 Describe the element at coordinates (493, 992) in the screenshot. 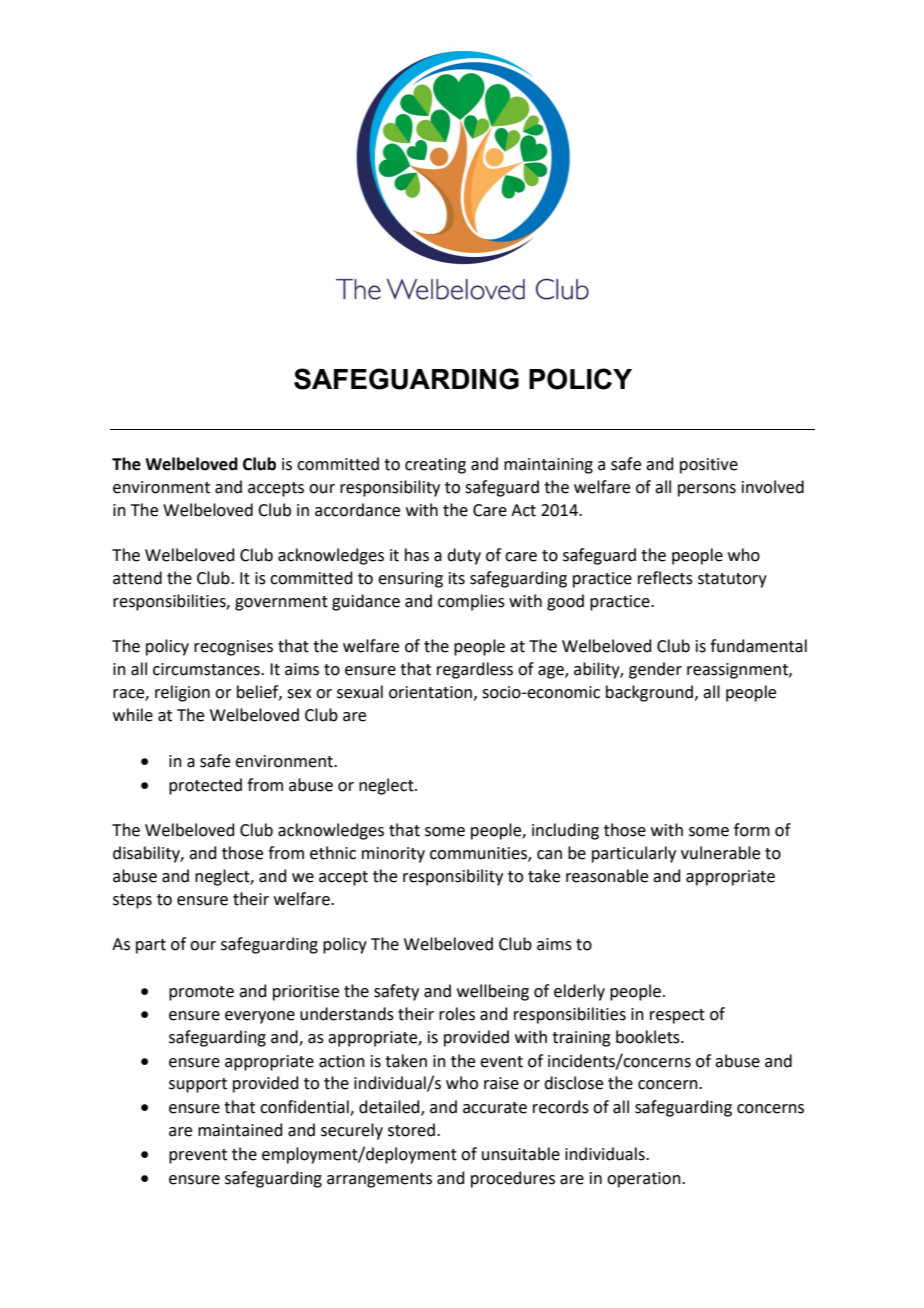

I see `wellbeing` at that location.
